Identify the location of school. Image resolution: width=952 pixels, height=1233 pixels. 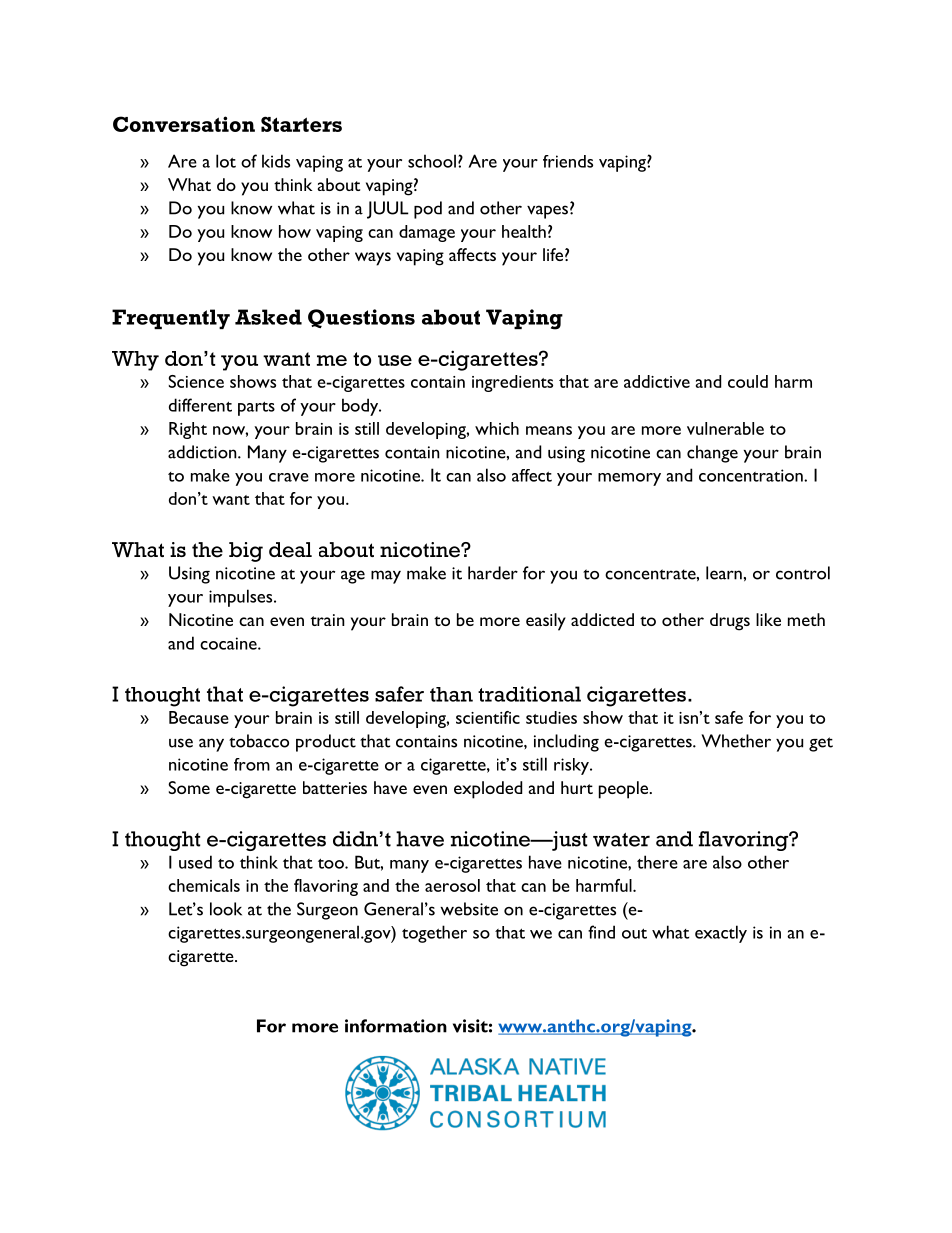
(432, 161).
